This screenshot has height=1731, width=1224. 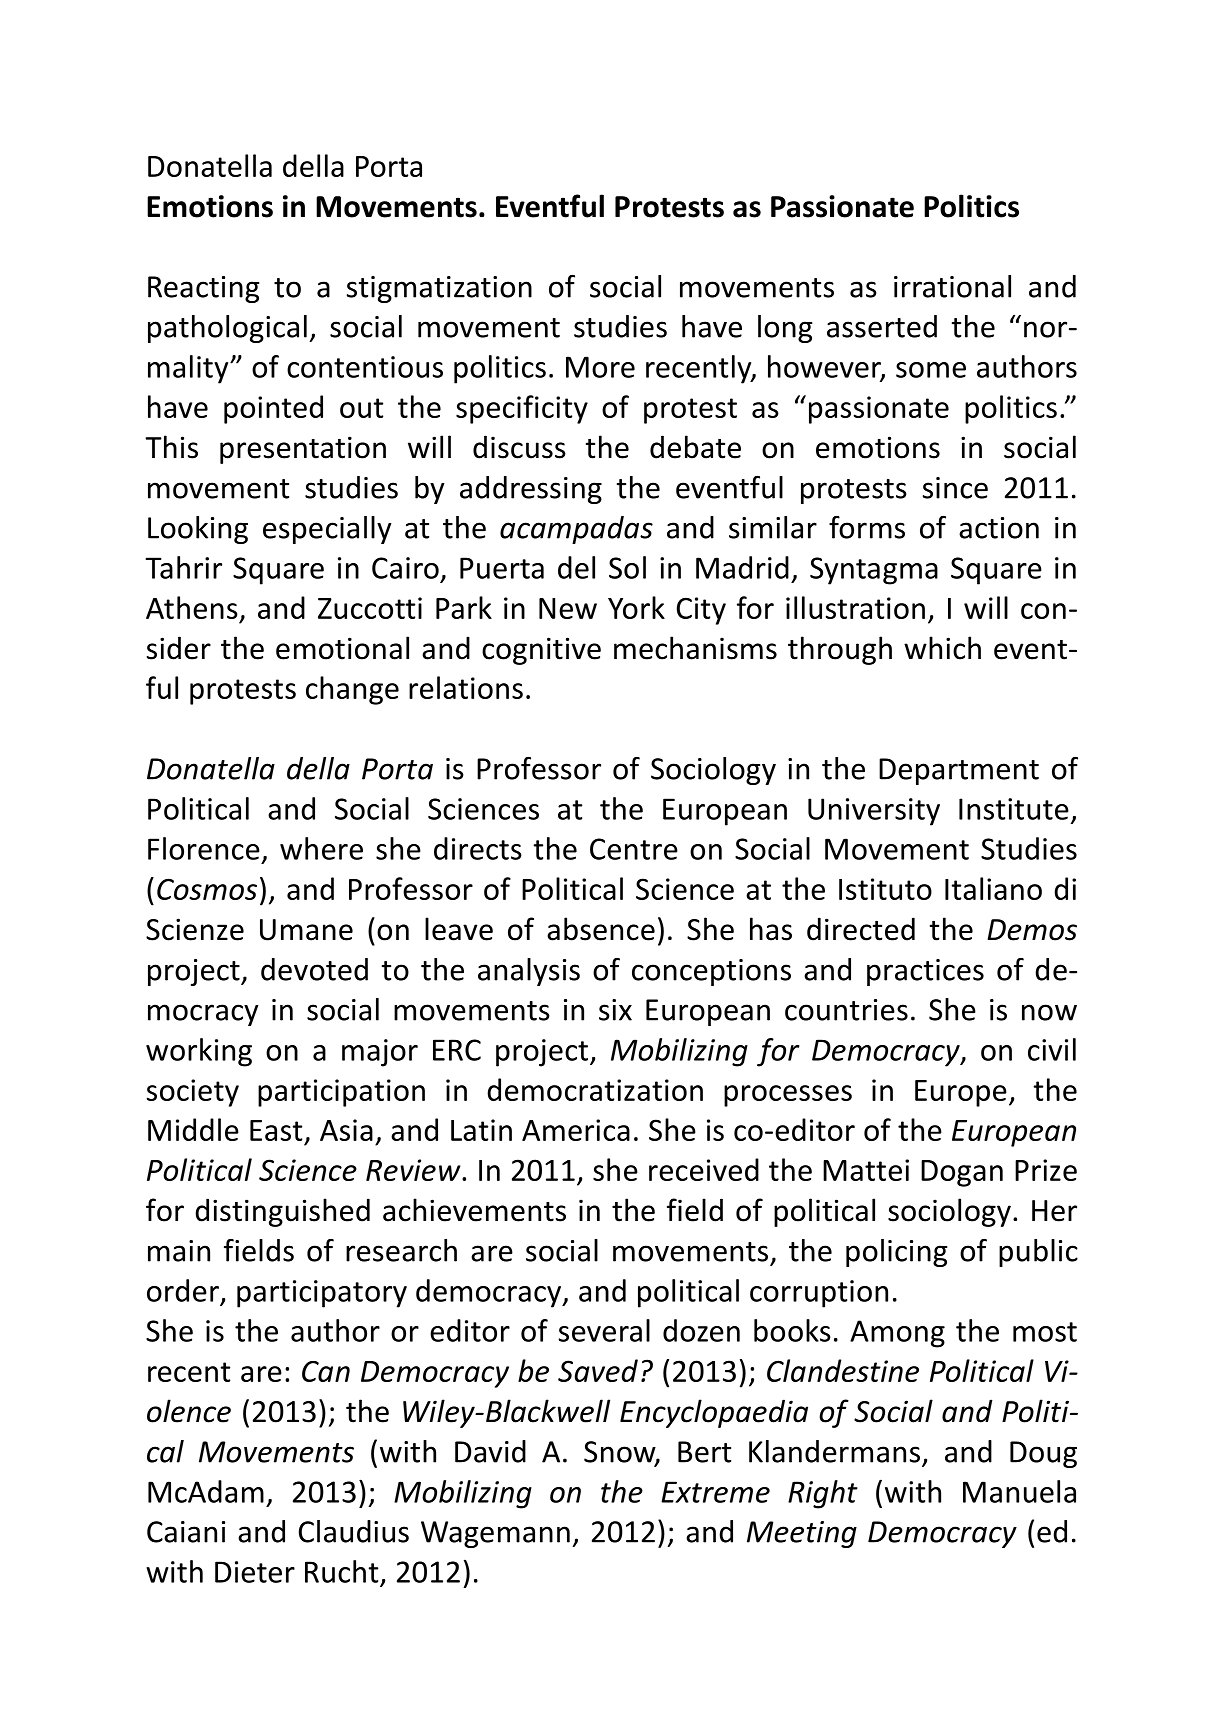 What do you see at coordinates (255, 1572) in the screenshot?
I see `Dieter` at bounding box center [255, 1572].
